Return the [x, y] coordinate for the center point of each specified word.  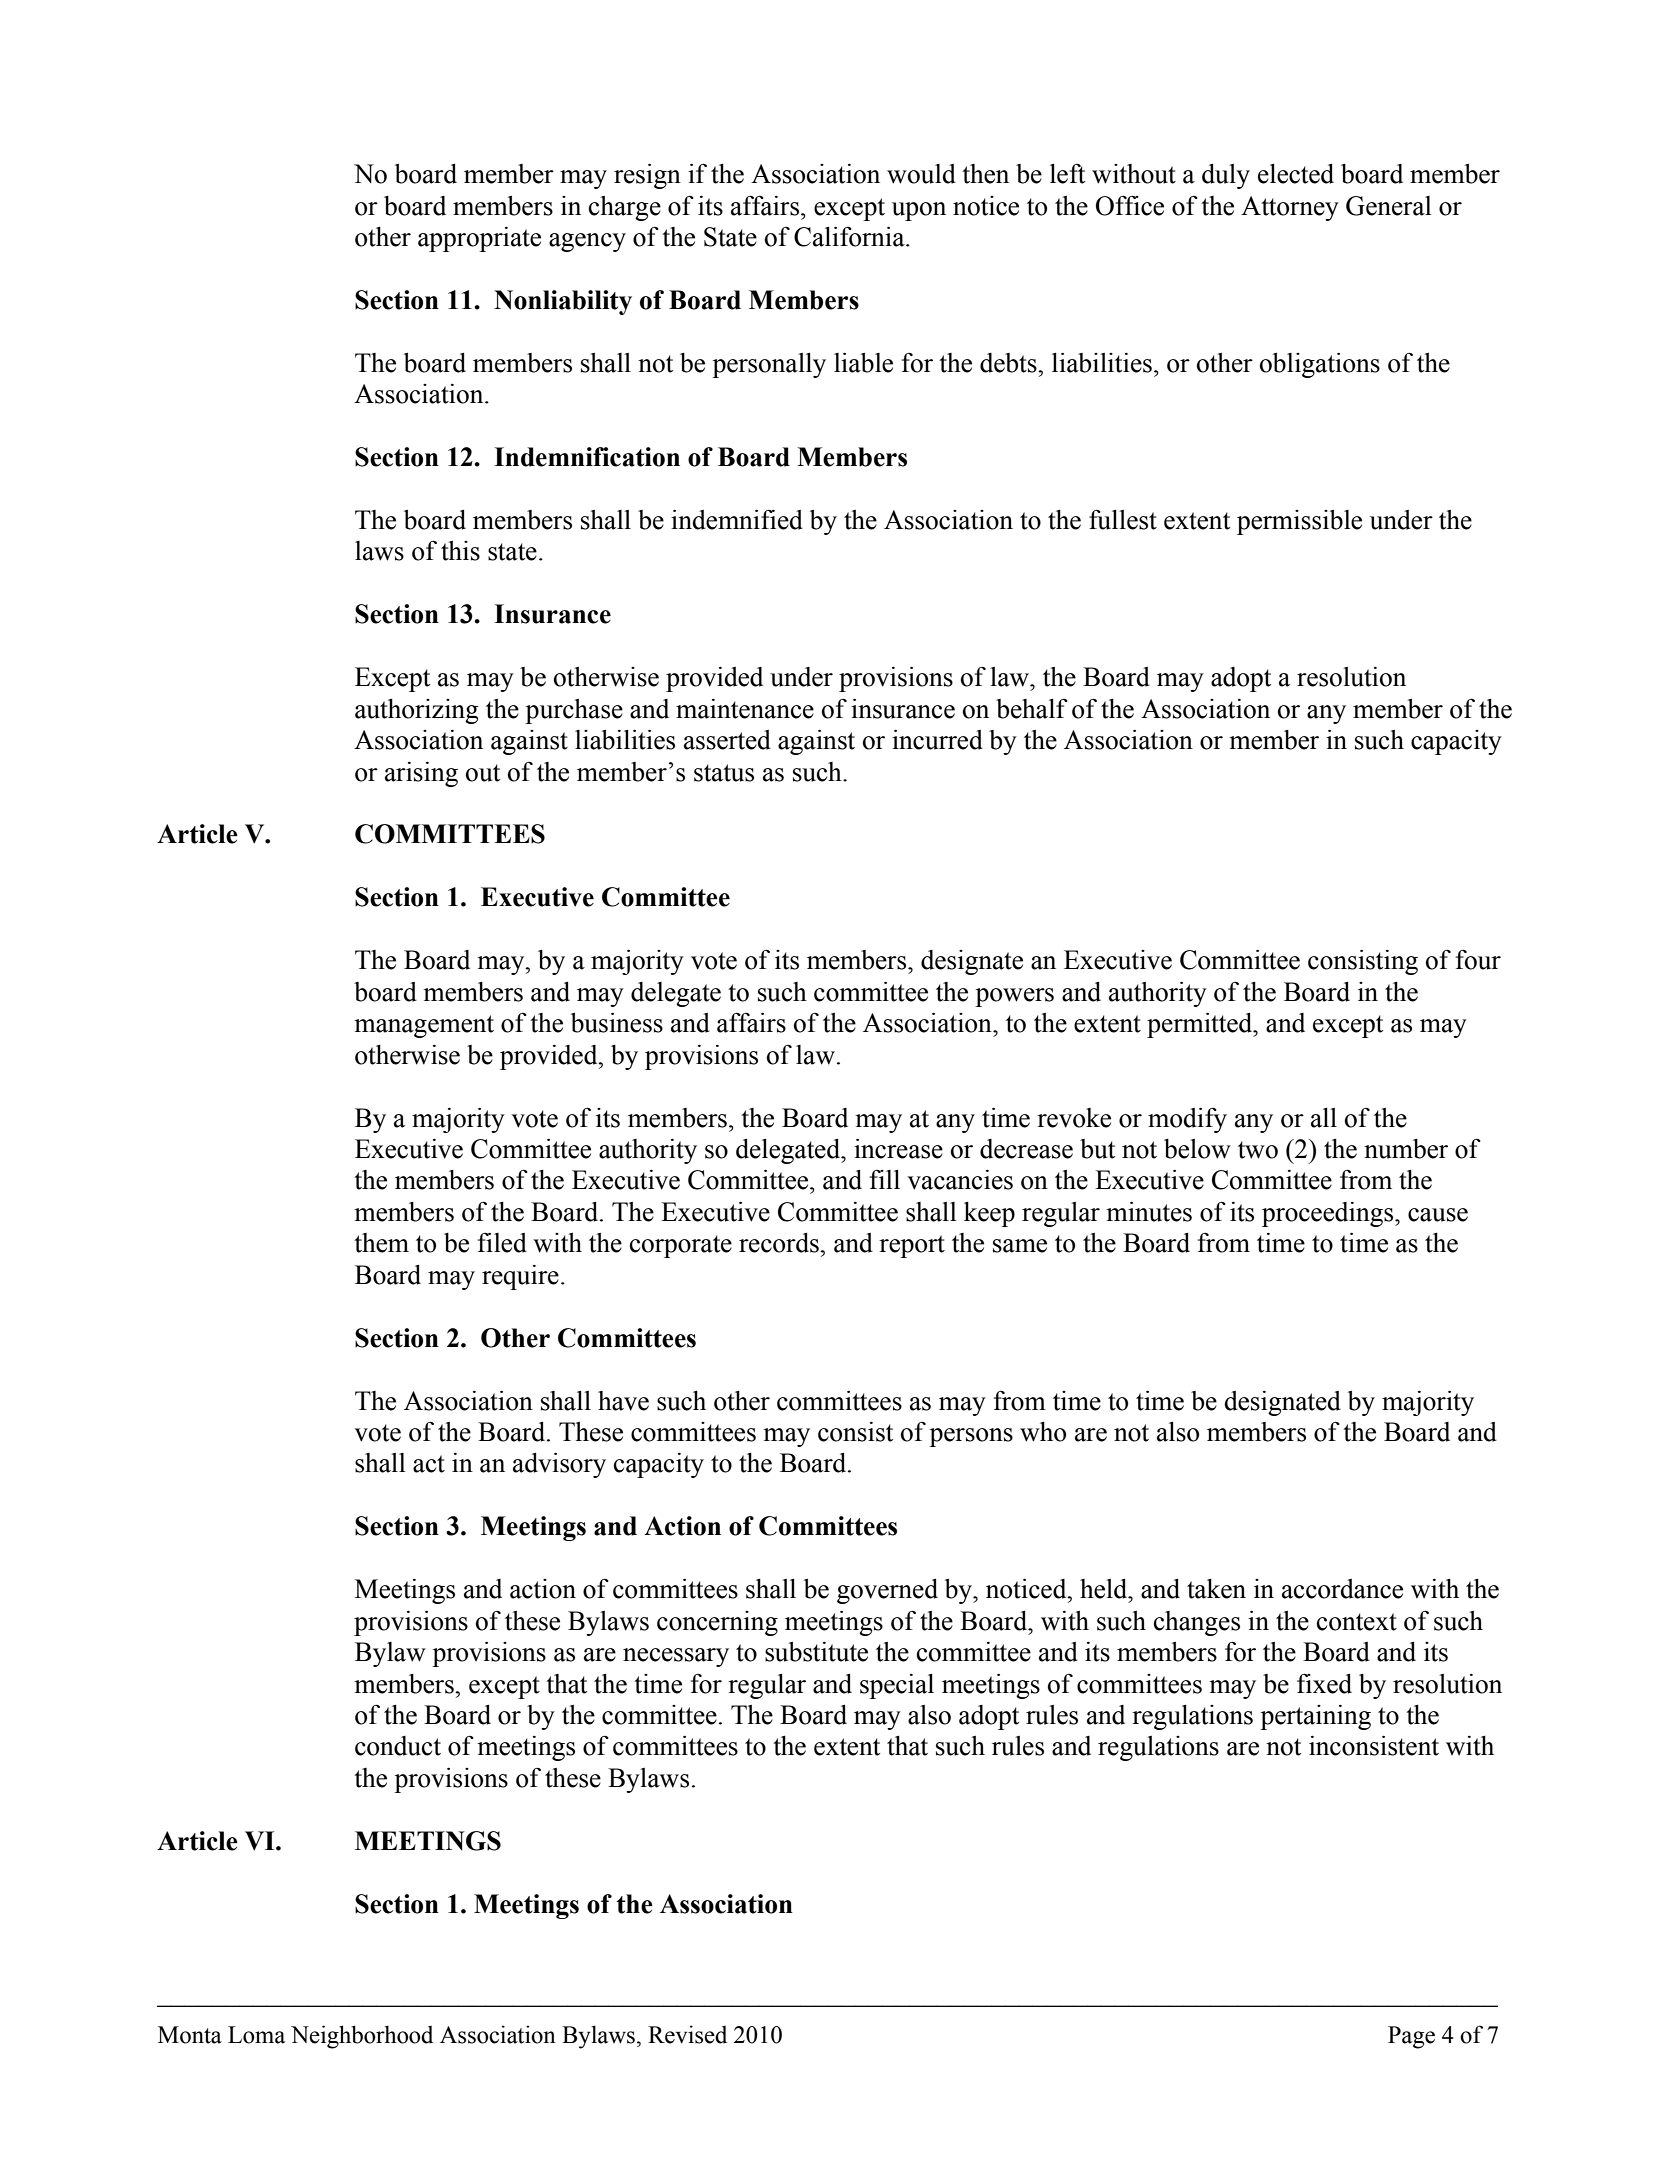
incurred [937, 740]
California [850, 236]
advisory [559, 1465]
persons [971, 1437]
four [1478, 960]
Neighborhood [362, 2037]
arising [421, 774]
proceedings [1329, 1214]
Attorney [1290, 208]
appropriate [479, 239]
